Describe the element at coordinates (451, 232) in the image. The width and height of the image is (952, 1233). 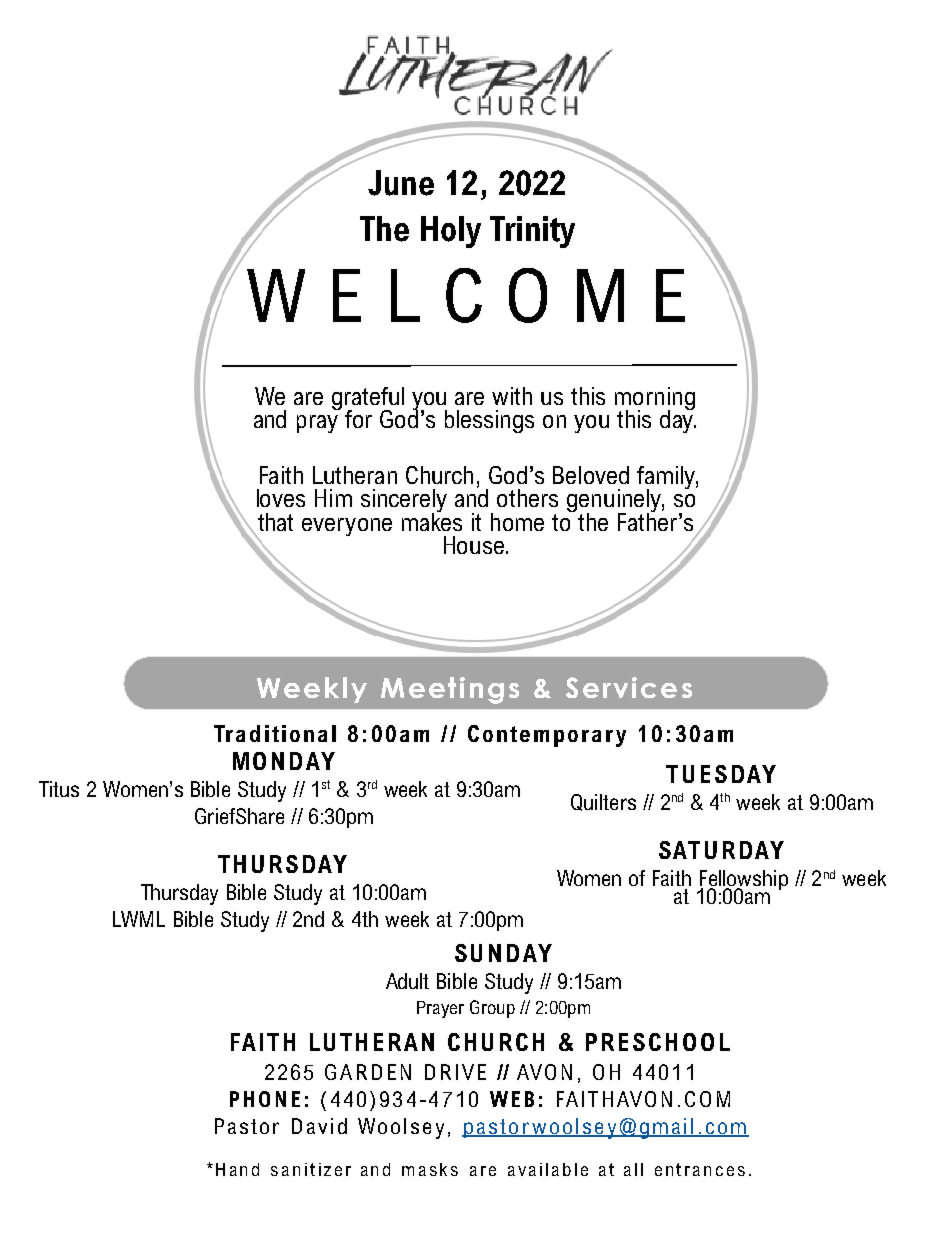
I see `Holy` at that location.
